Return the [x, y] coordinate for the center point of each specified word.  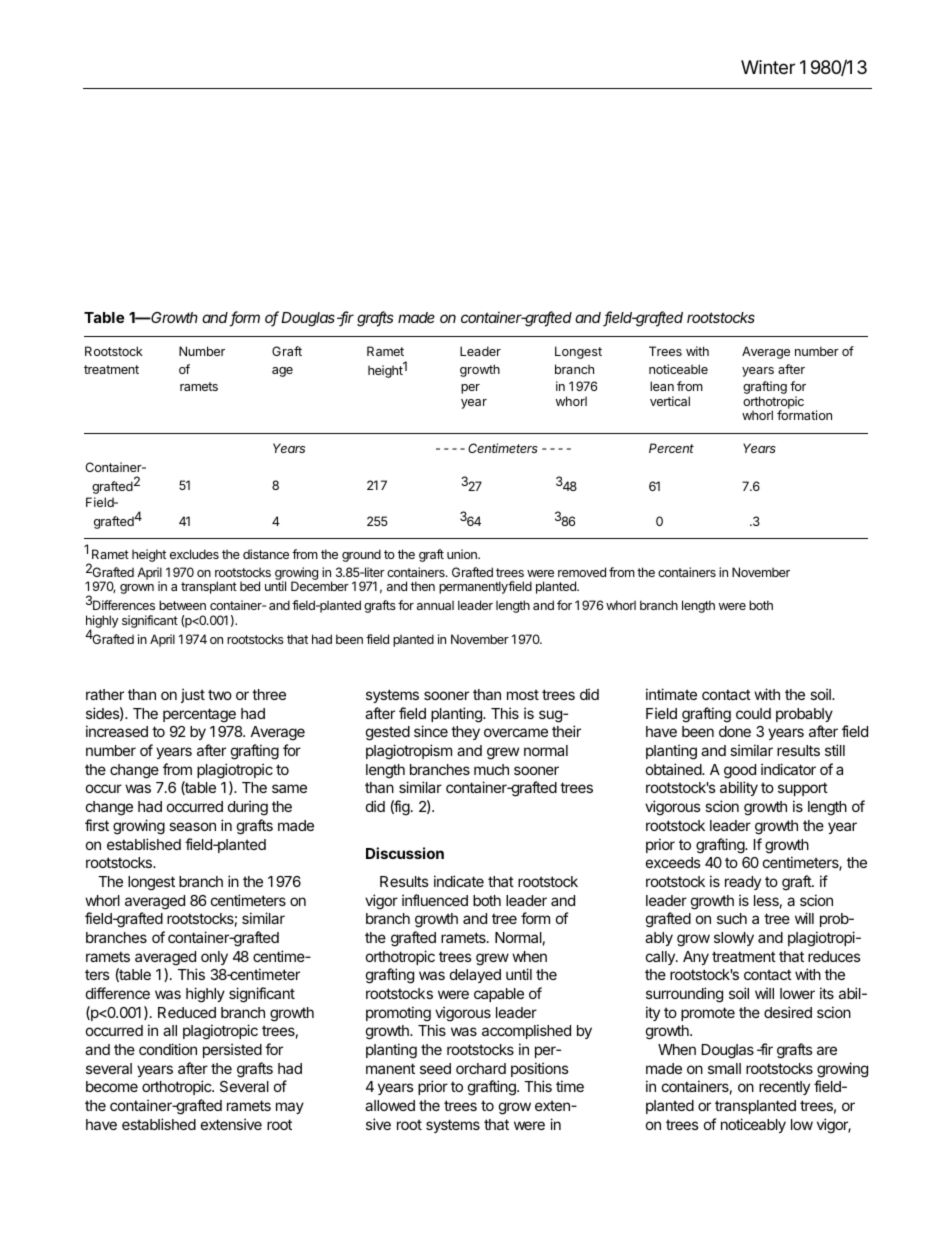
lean [662, 386]
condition [168, 1049]
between [182, 605]
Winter [768, 67]
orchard [481, 1068]
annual [435, 605]
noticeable [678, 369]
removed [582, 572]
